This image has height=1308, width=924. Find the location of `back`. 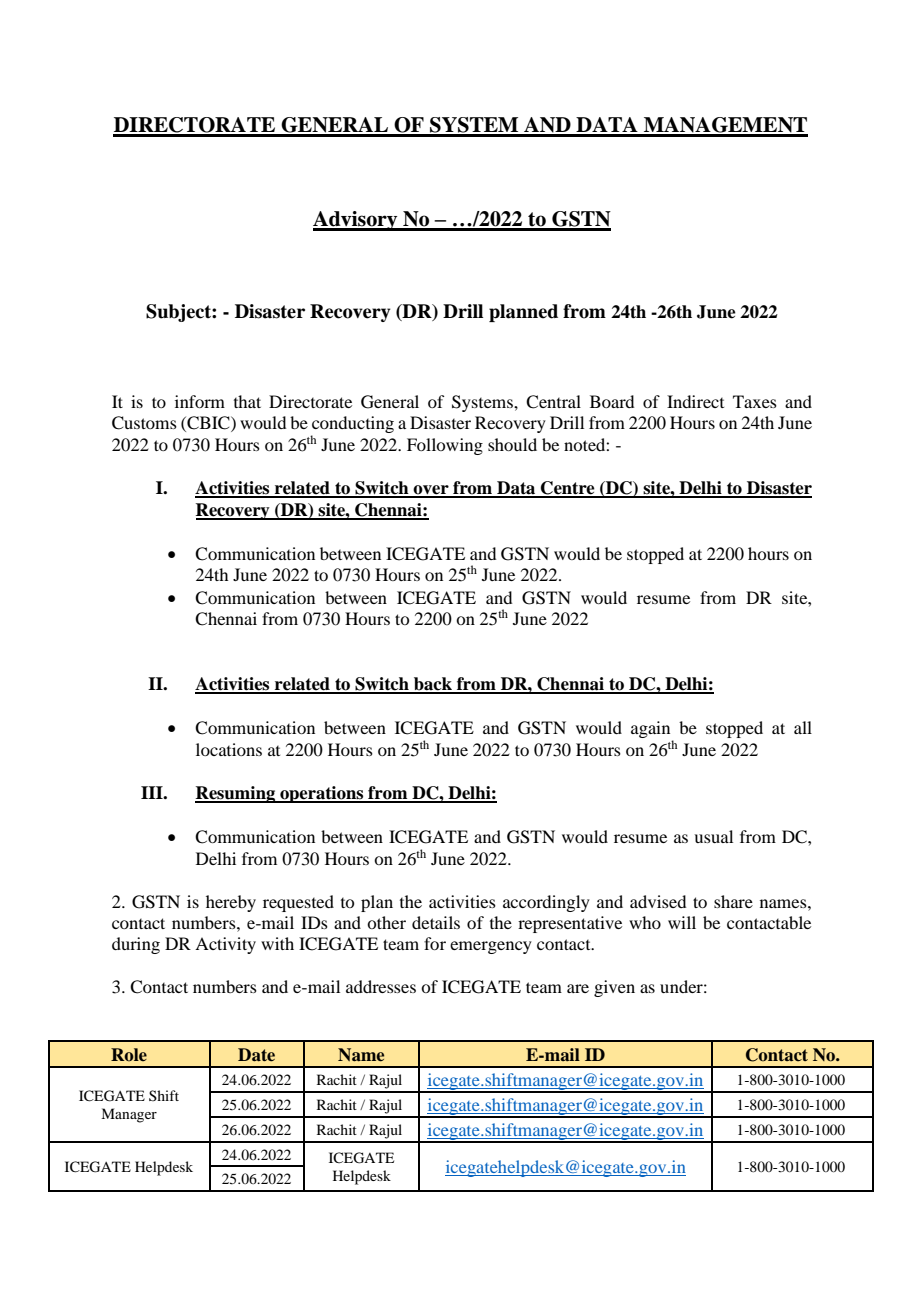

back is located at coordinates (433, 685).
